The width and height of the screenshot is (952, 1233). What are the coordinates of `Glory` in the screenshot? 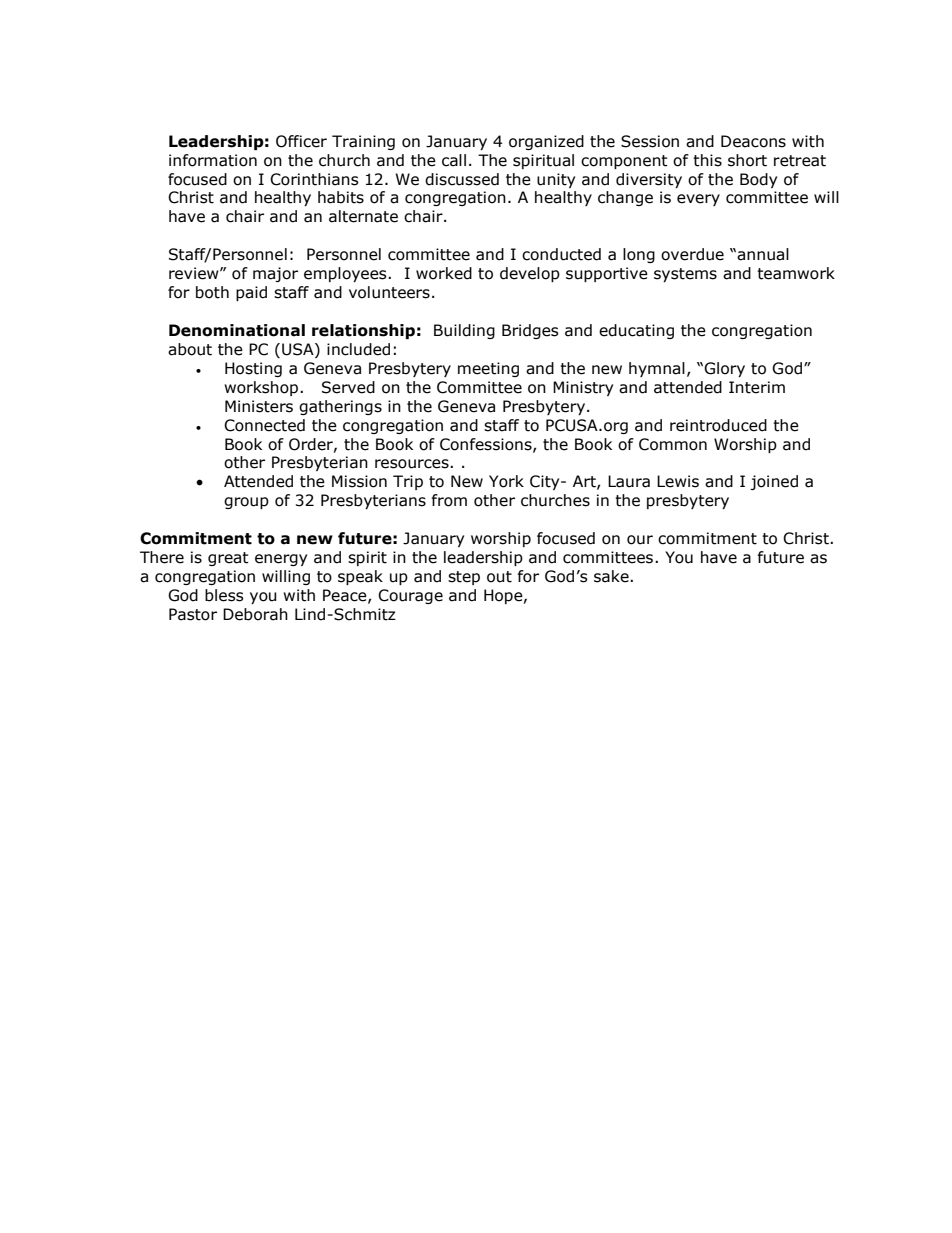 It's located at (724, 369).
